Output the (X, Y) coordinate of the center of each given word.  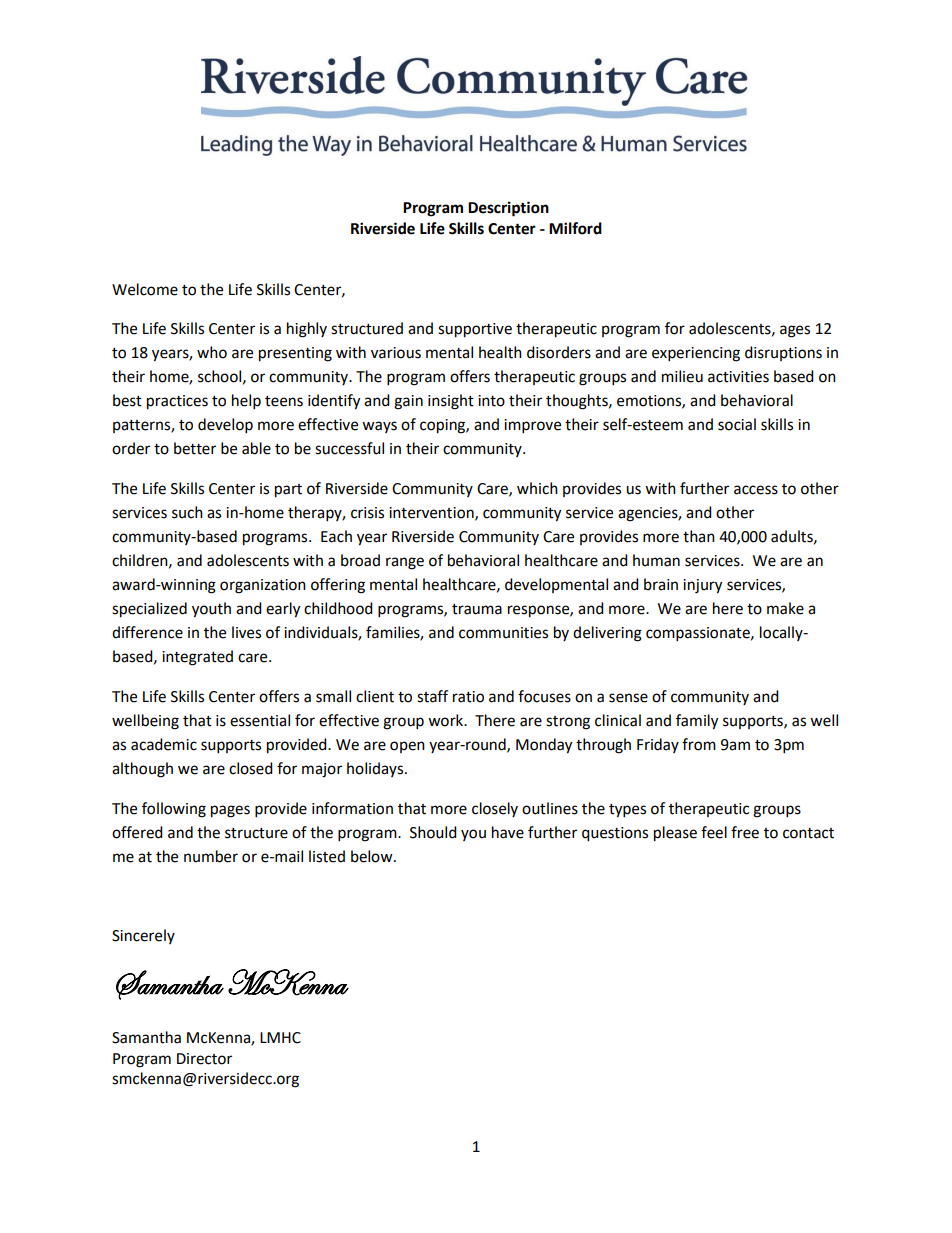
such (187, 512)
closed (251, 768)
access (756, 490)
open (407, 747)
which (537, 488)
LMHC (280, 1038)
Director (204, 1059)
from (699, 744)
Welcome (145, 289)
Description (508, 209)
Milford (575, 228)
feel (714, 832)
